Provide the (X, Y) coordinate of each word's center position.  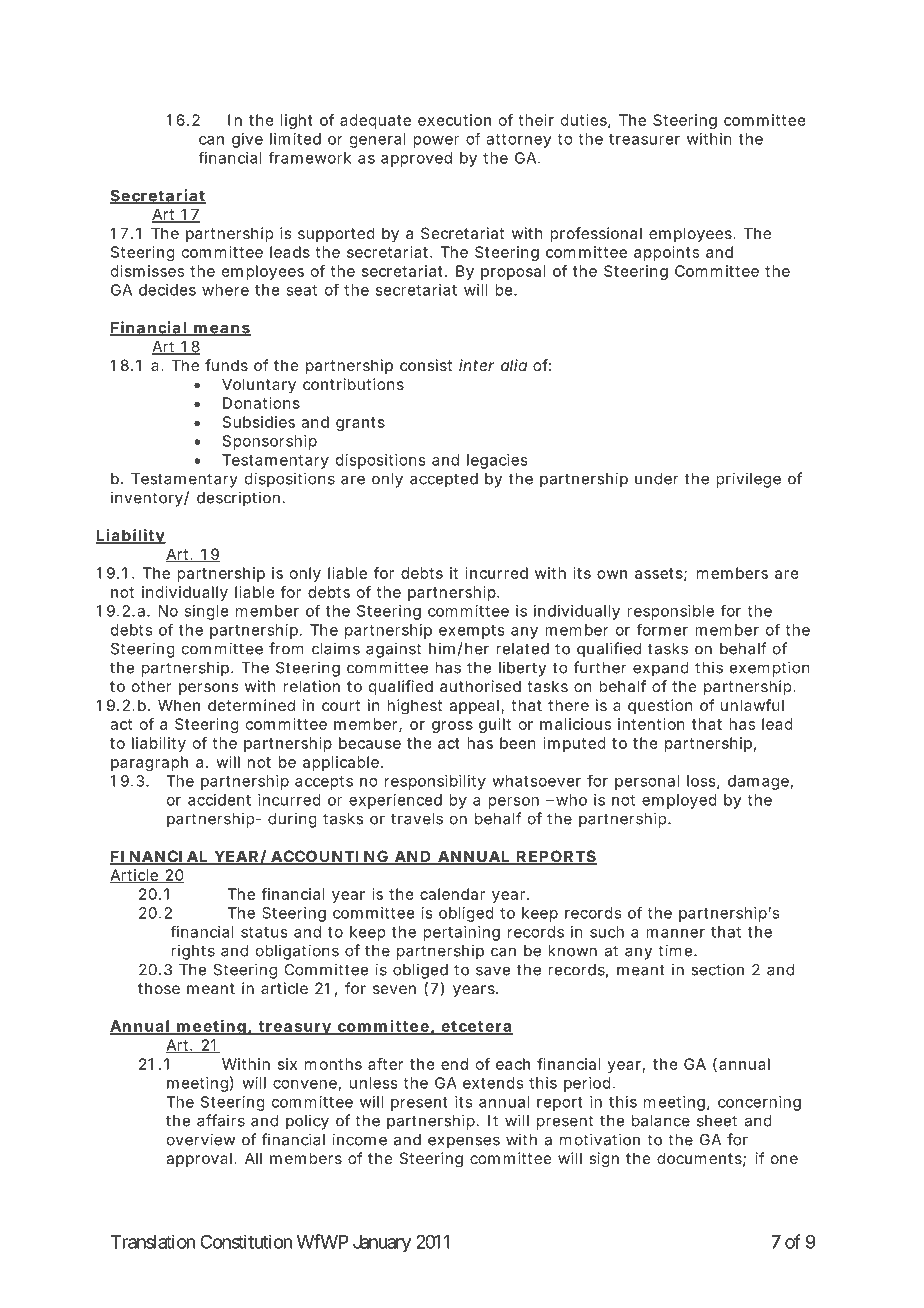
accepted (444, 480)
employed (679, 801)
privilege (748, 480)
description (238, 499)
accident (219, 800)
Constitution (246, 1242)
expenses (464, 1142)
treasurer (644, 139)
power (436, 142)
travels (417, 819)
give (247, 140)
